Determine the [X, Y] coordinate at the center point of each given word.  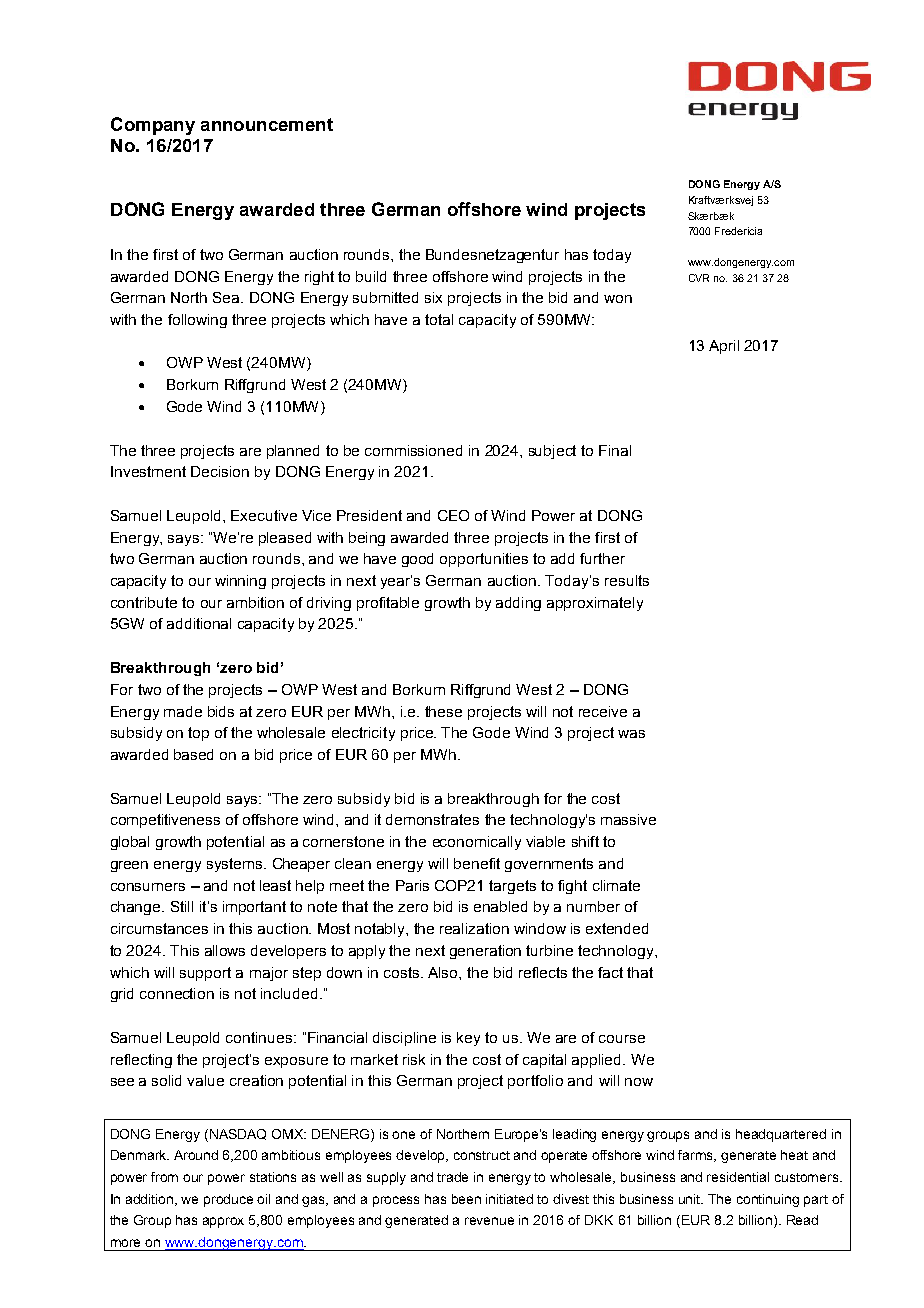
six [433, 297]
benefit [477, 863]
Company [153, 126]
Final [615, 450]
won [618, 299]
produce [228, 1200]
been [466, 1199]
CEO [453, 515]
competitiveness [165, 821]
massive [628, 819]
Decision [220, 471]
